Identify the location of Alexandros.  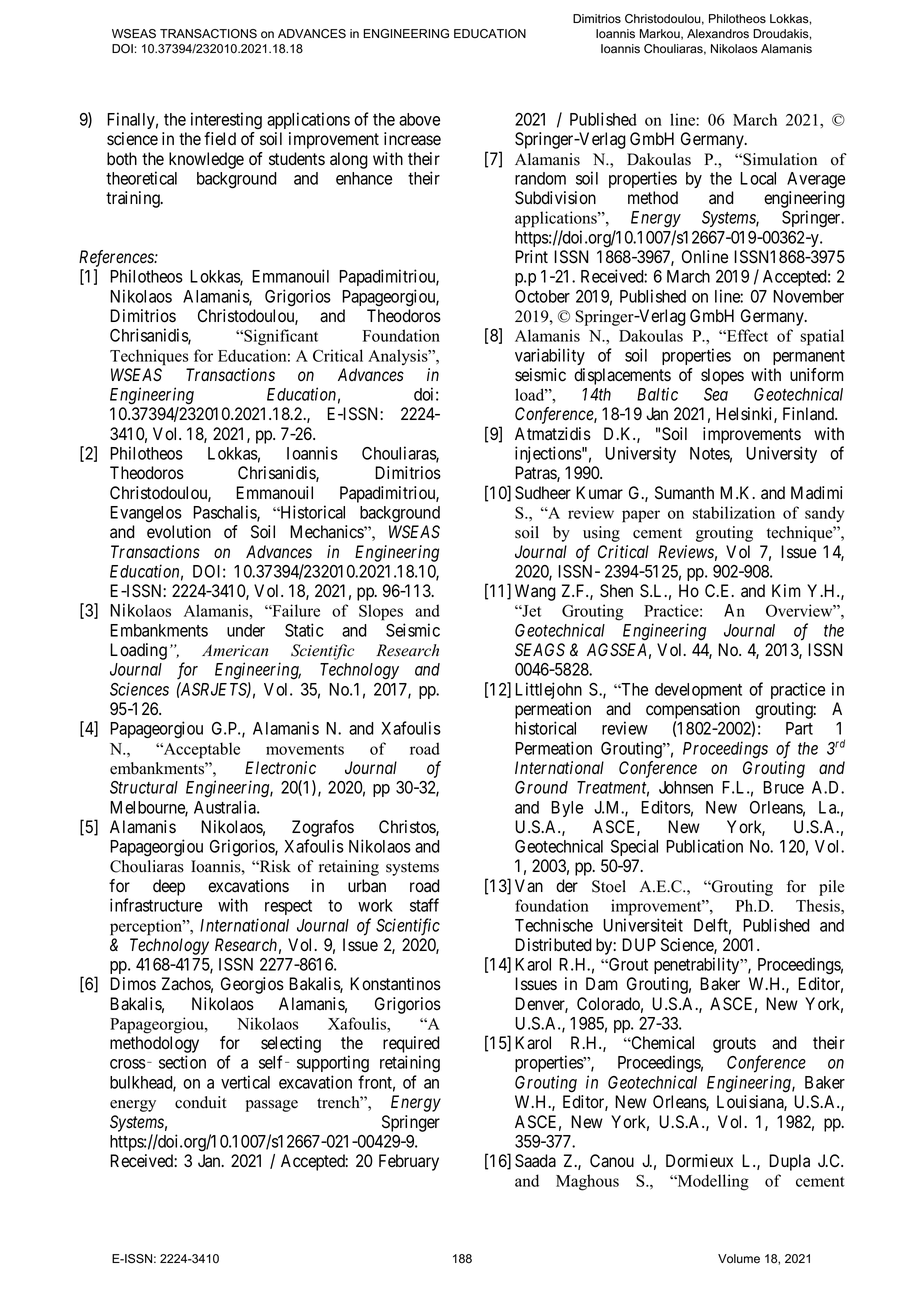
(718, 34).
